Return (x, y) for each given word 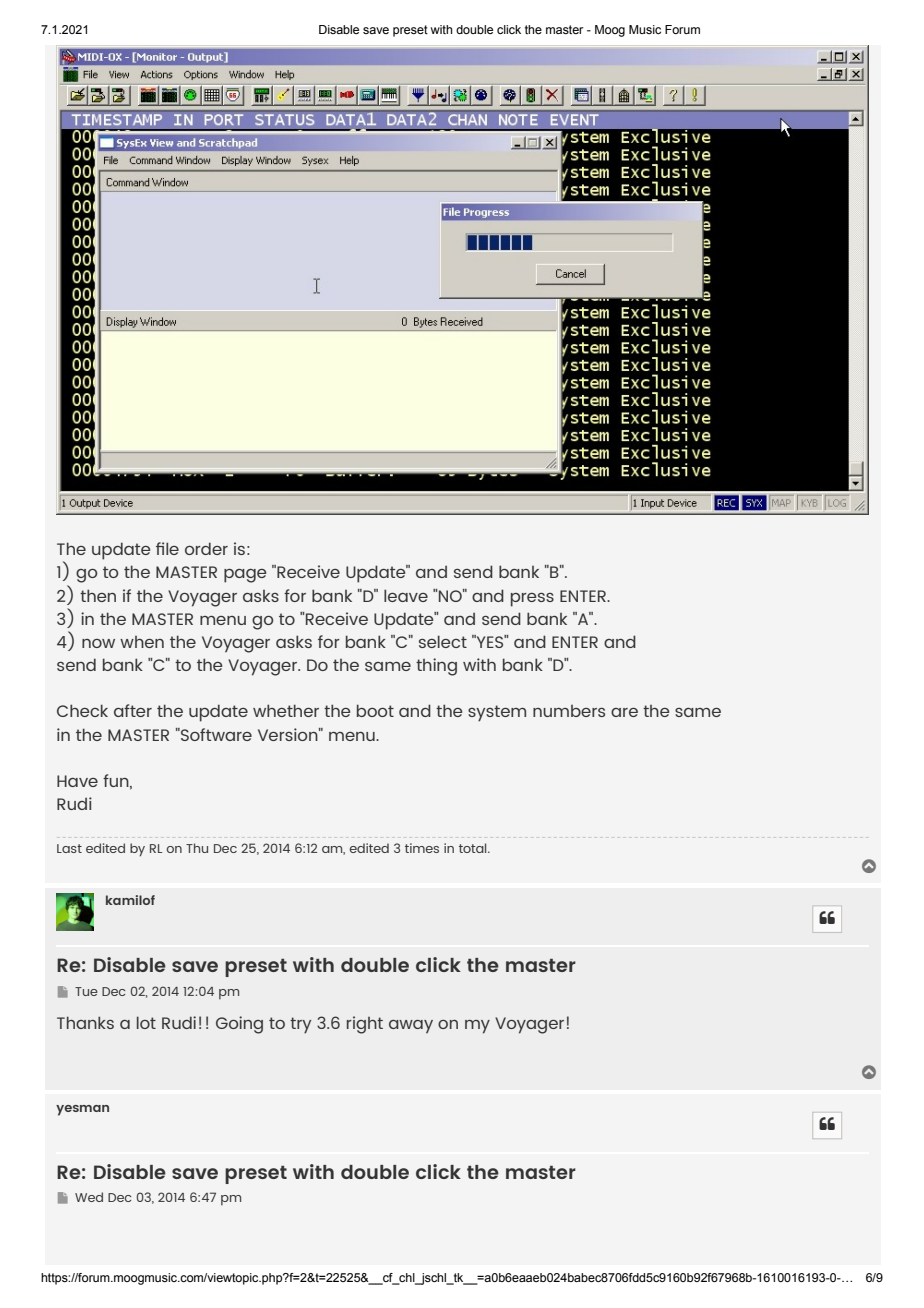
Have (77, 781)
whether (286, 710)
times (422, 848)
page (245, 576)
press (532, 600)
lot (146, 1022)
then (98, 595)
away (411, 1026)
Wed (89, 1197)
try (300, 1025)
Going (239, 1025)
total (474, 848)
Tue (86, 991)
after (133, 710)
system (497, 713)
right (365, 1025)
